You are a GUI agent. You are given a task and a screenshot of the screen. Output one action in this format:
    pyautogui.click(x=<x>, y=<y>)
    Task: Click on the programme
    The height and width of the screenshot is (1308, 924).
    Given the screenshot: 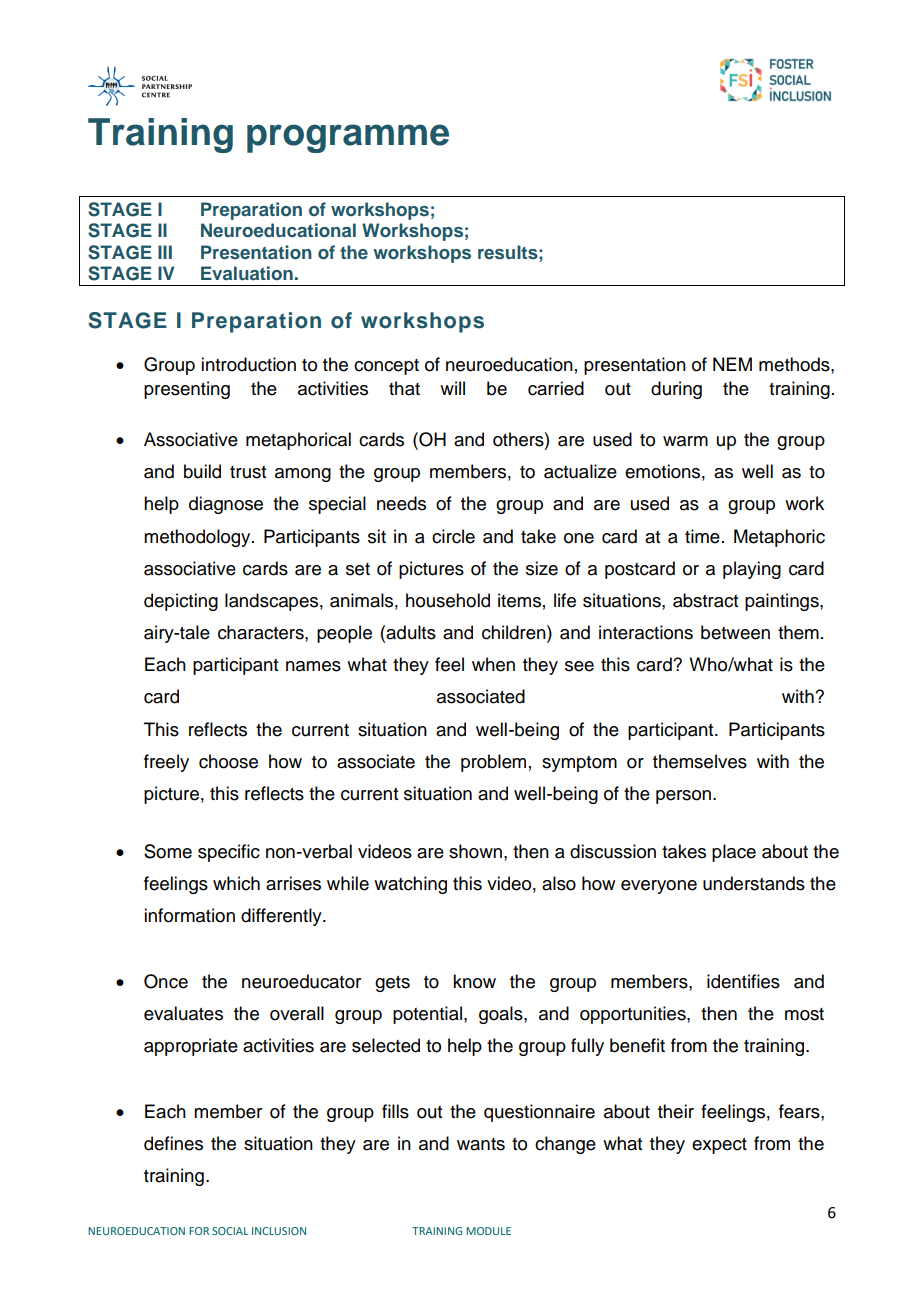 What is the action you would take?
    pyautogui.click(x=348, y=138)
